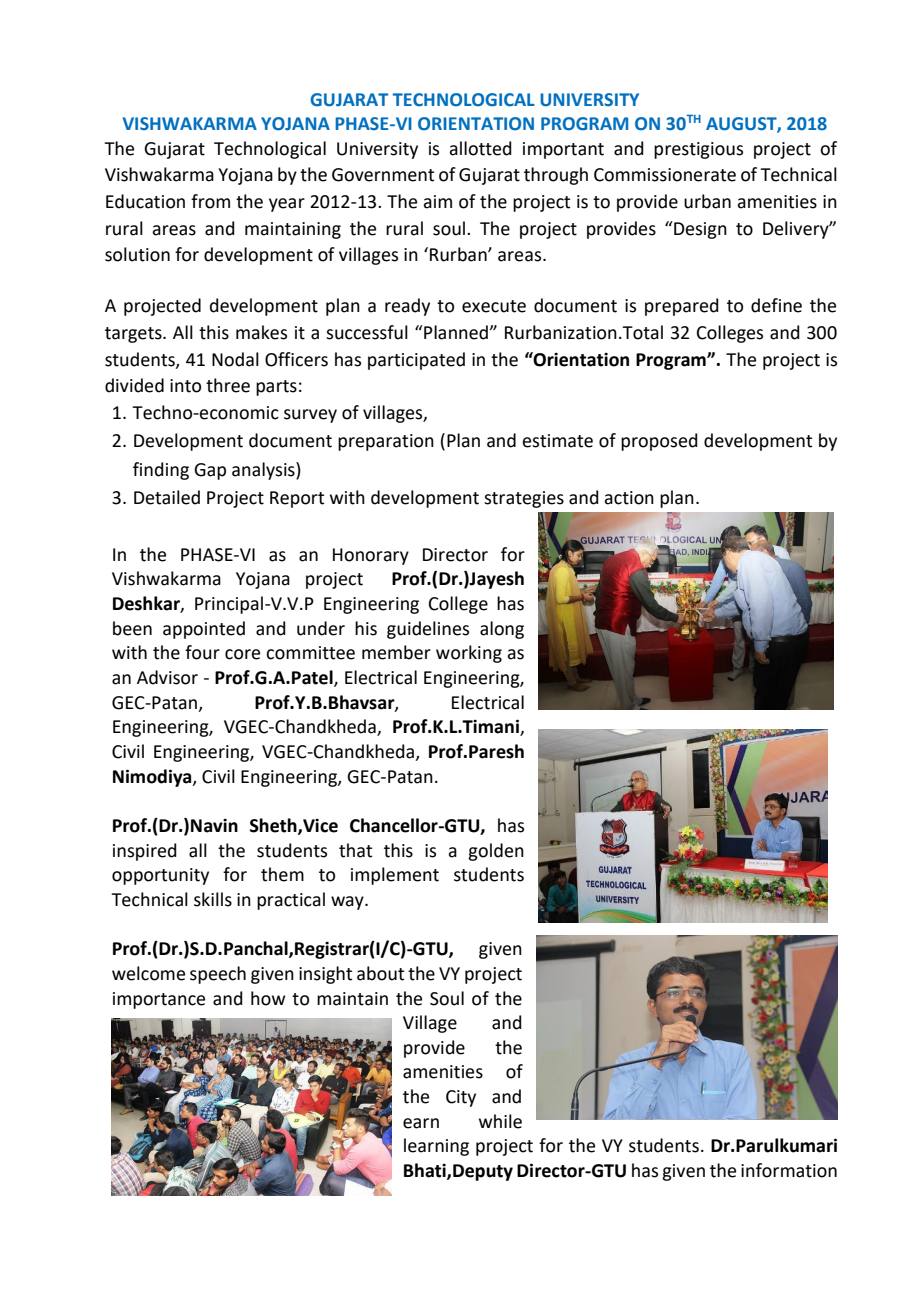 Image resolution: width=924 pixels, height=1308 pixels. I want to click on prestigious, so click(698, 150).
